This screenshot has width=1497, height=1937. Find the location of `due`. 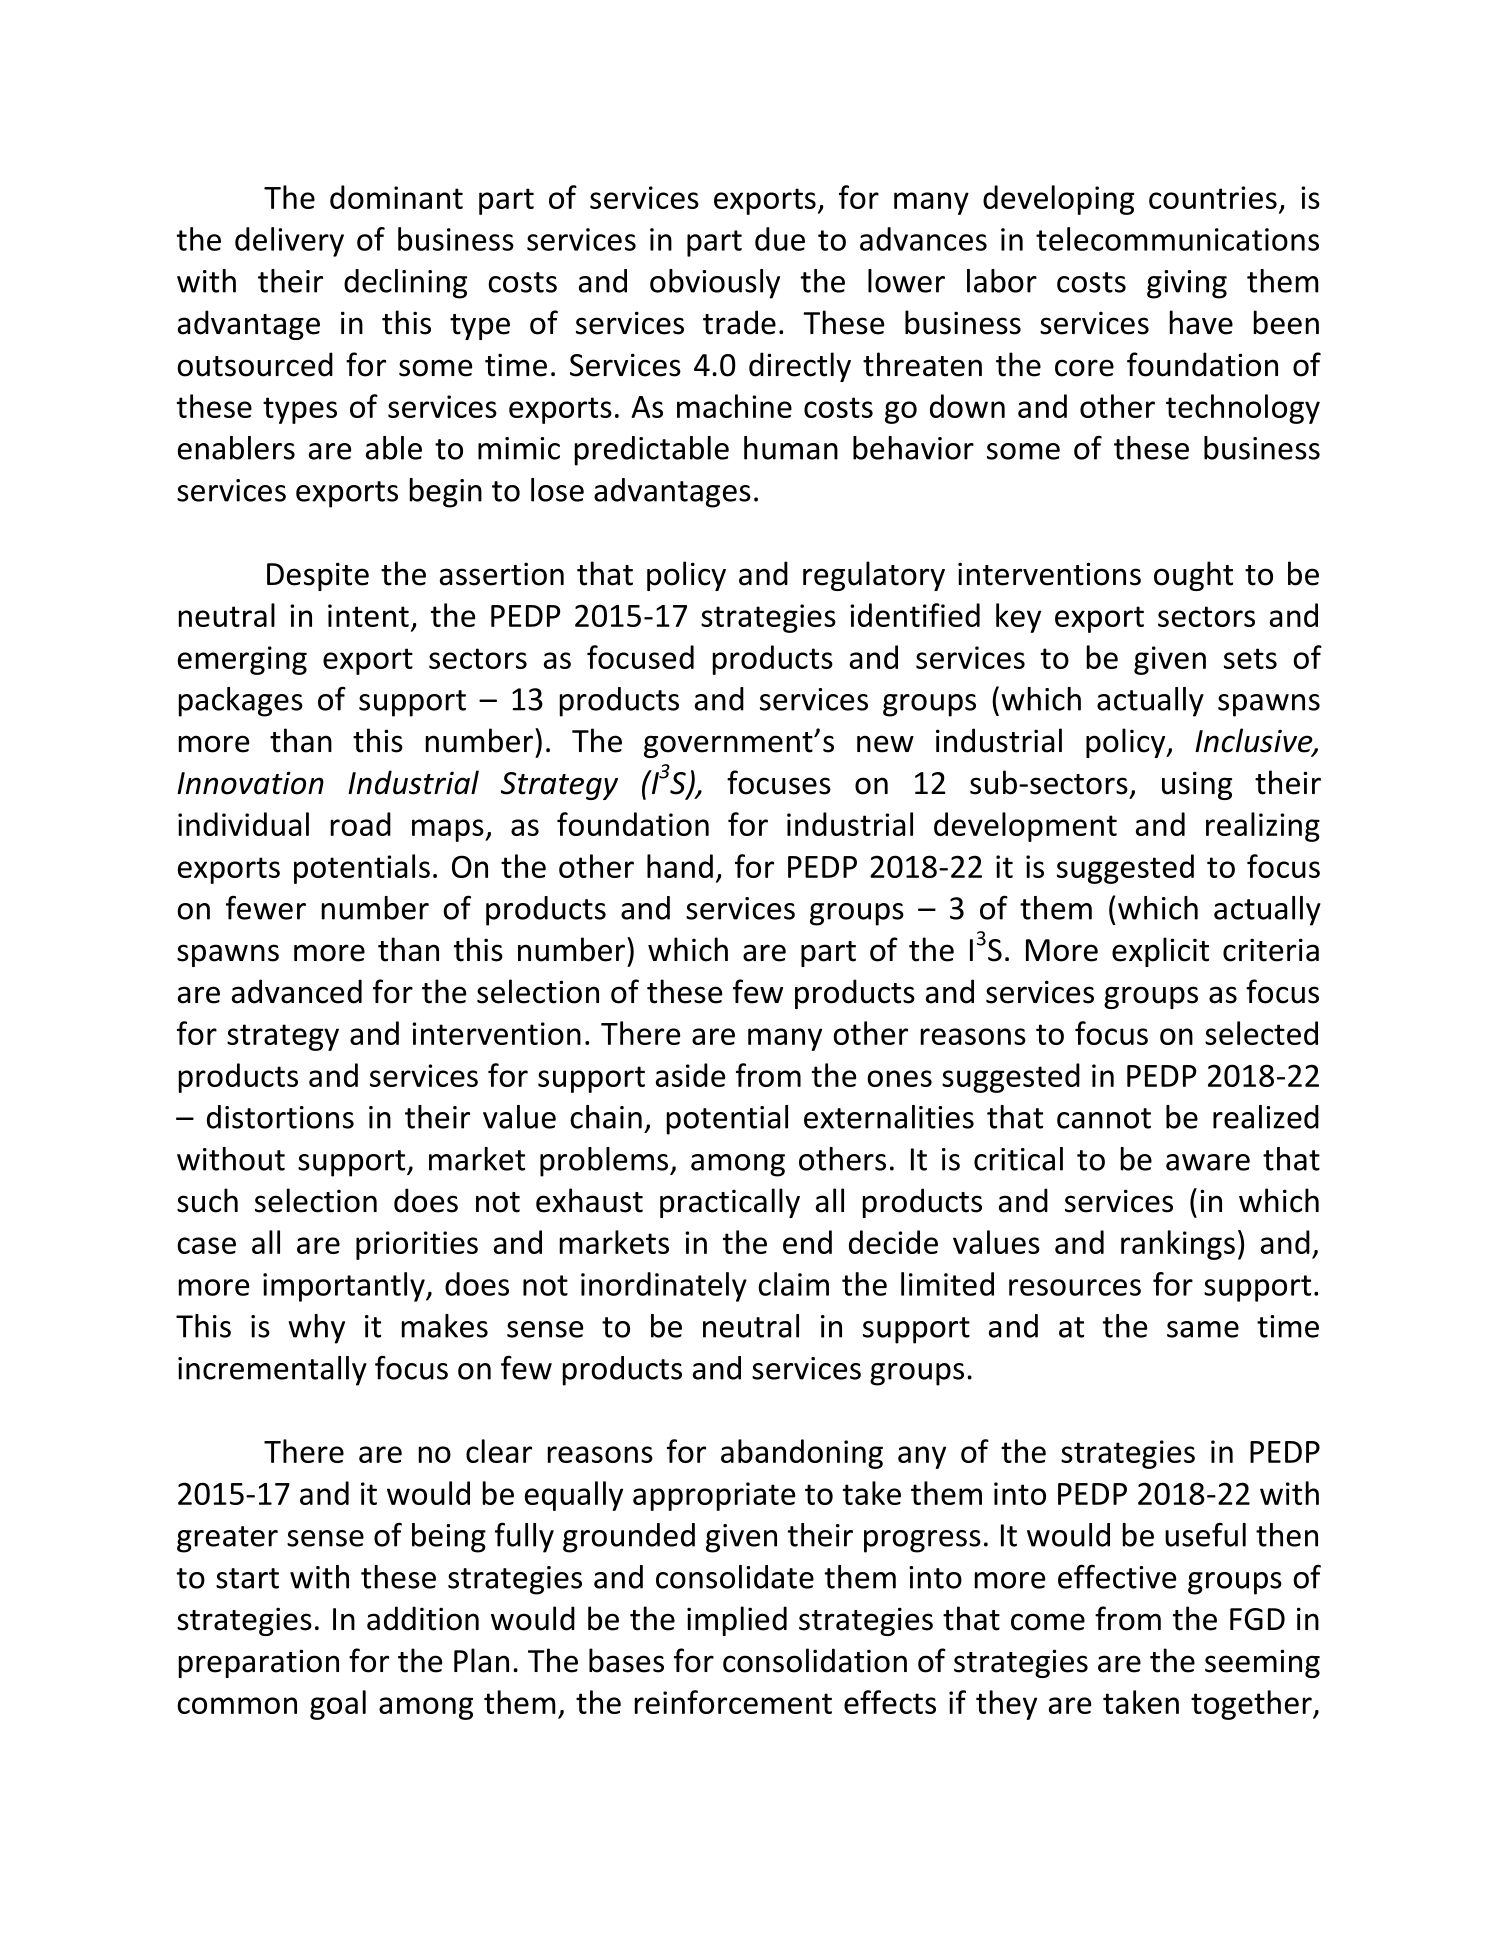

due is located at coordinates (780, 239).
